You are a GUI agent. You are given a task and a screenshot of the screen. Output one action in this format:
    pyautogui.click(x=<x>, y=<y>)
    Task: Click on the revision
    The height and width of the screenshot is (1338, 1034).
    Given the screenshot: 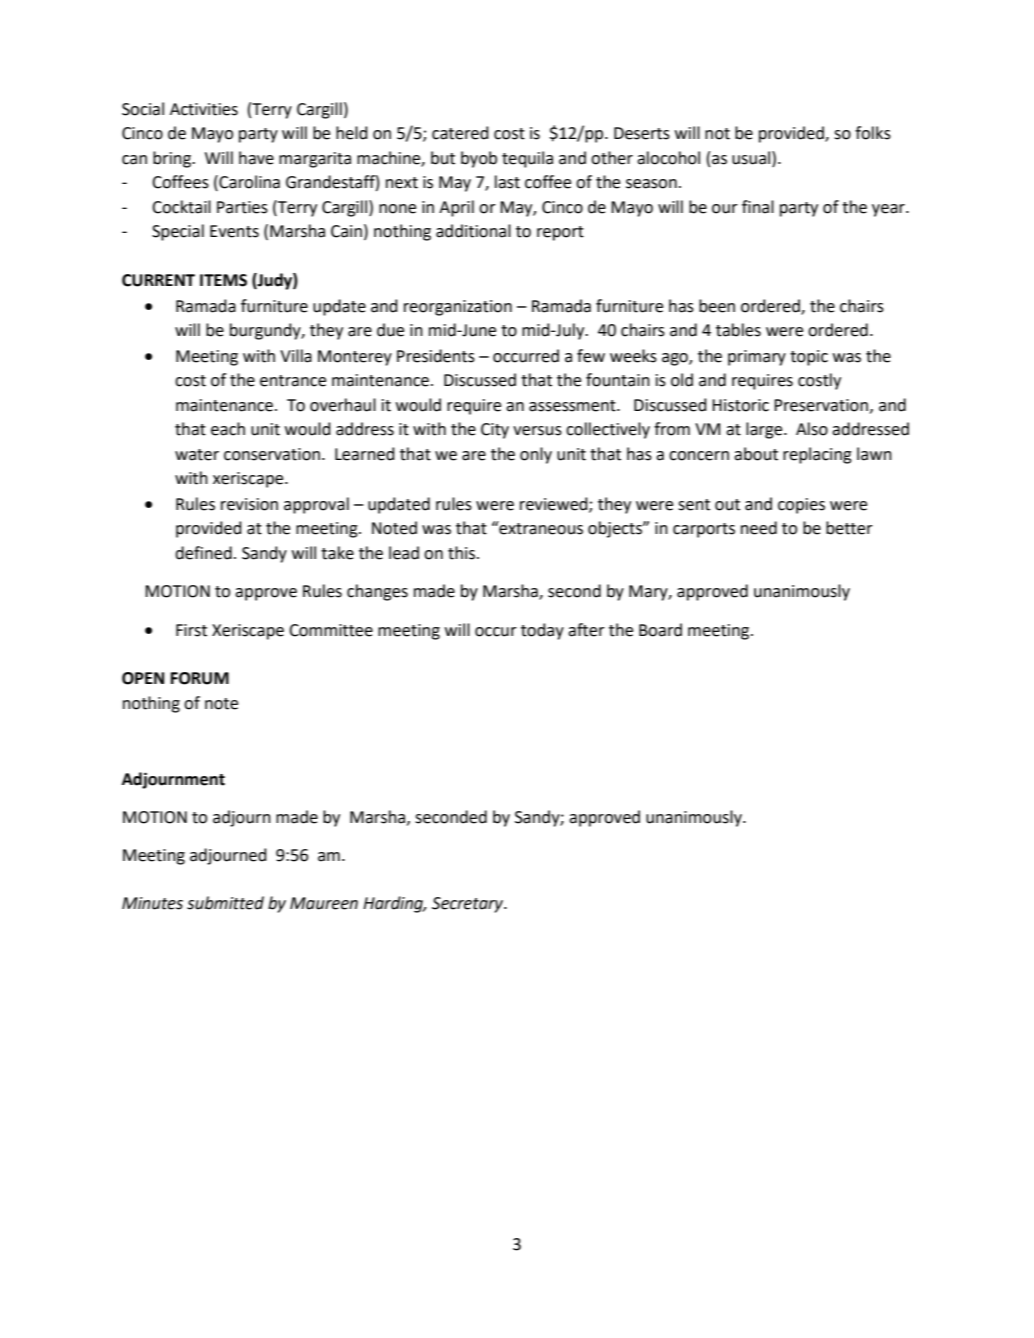 What is the action you would take?
    pyautogui.click(x=249, y=504)
